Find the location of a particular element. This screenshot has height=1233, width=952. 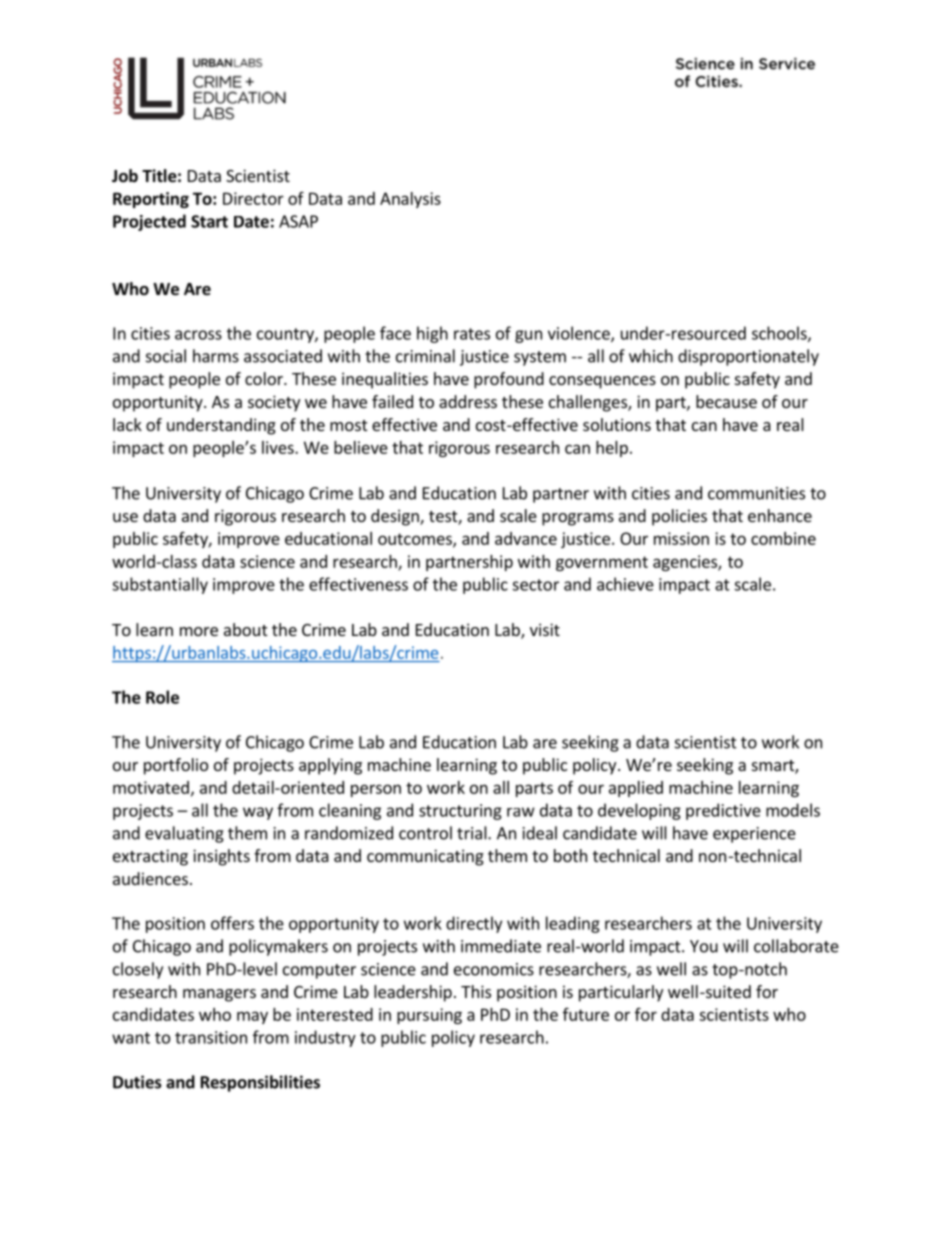

visit is located at coordinates (545, 629).
